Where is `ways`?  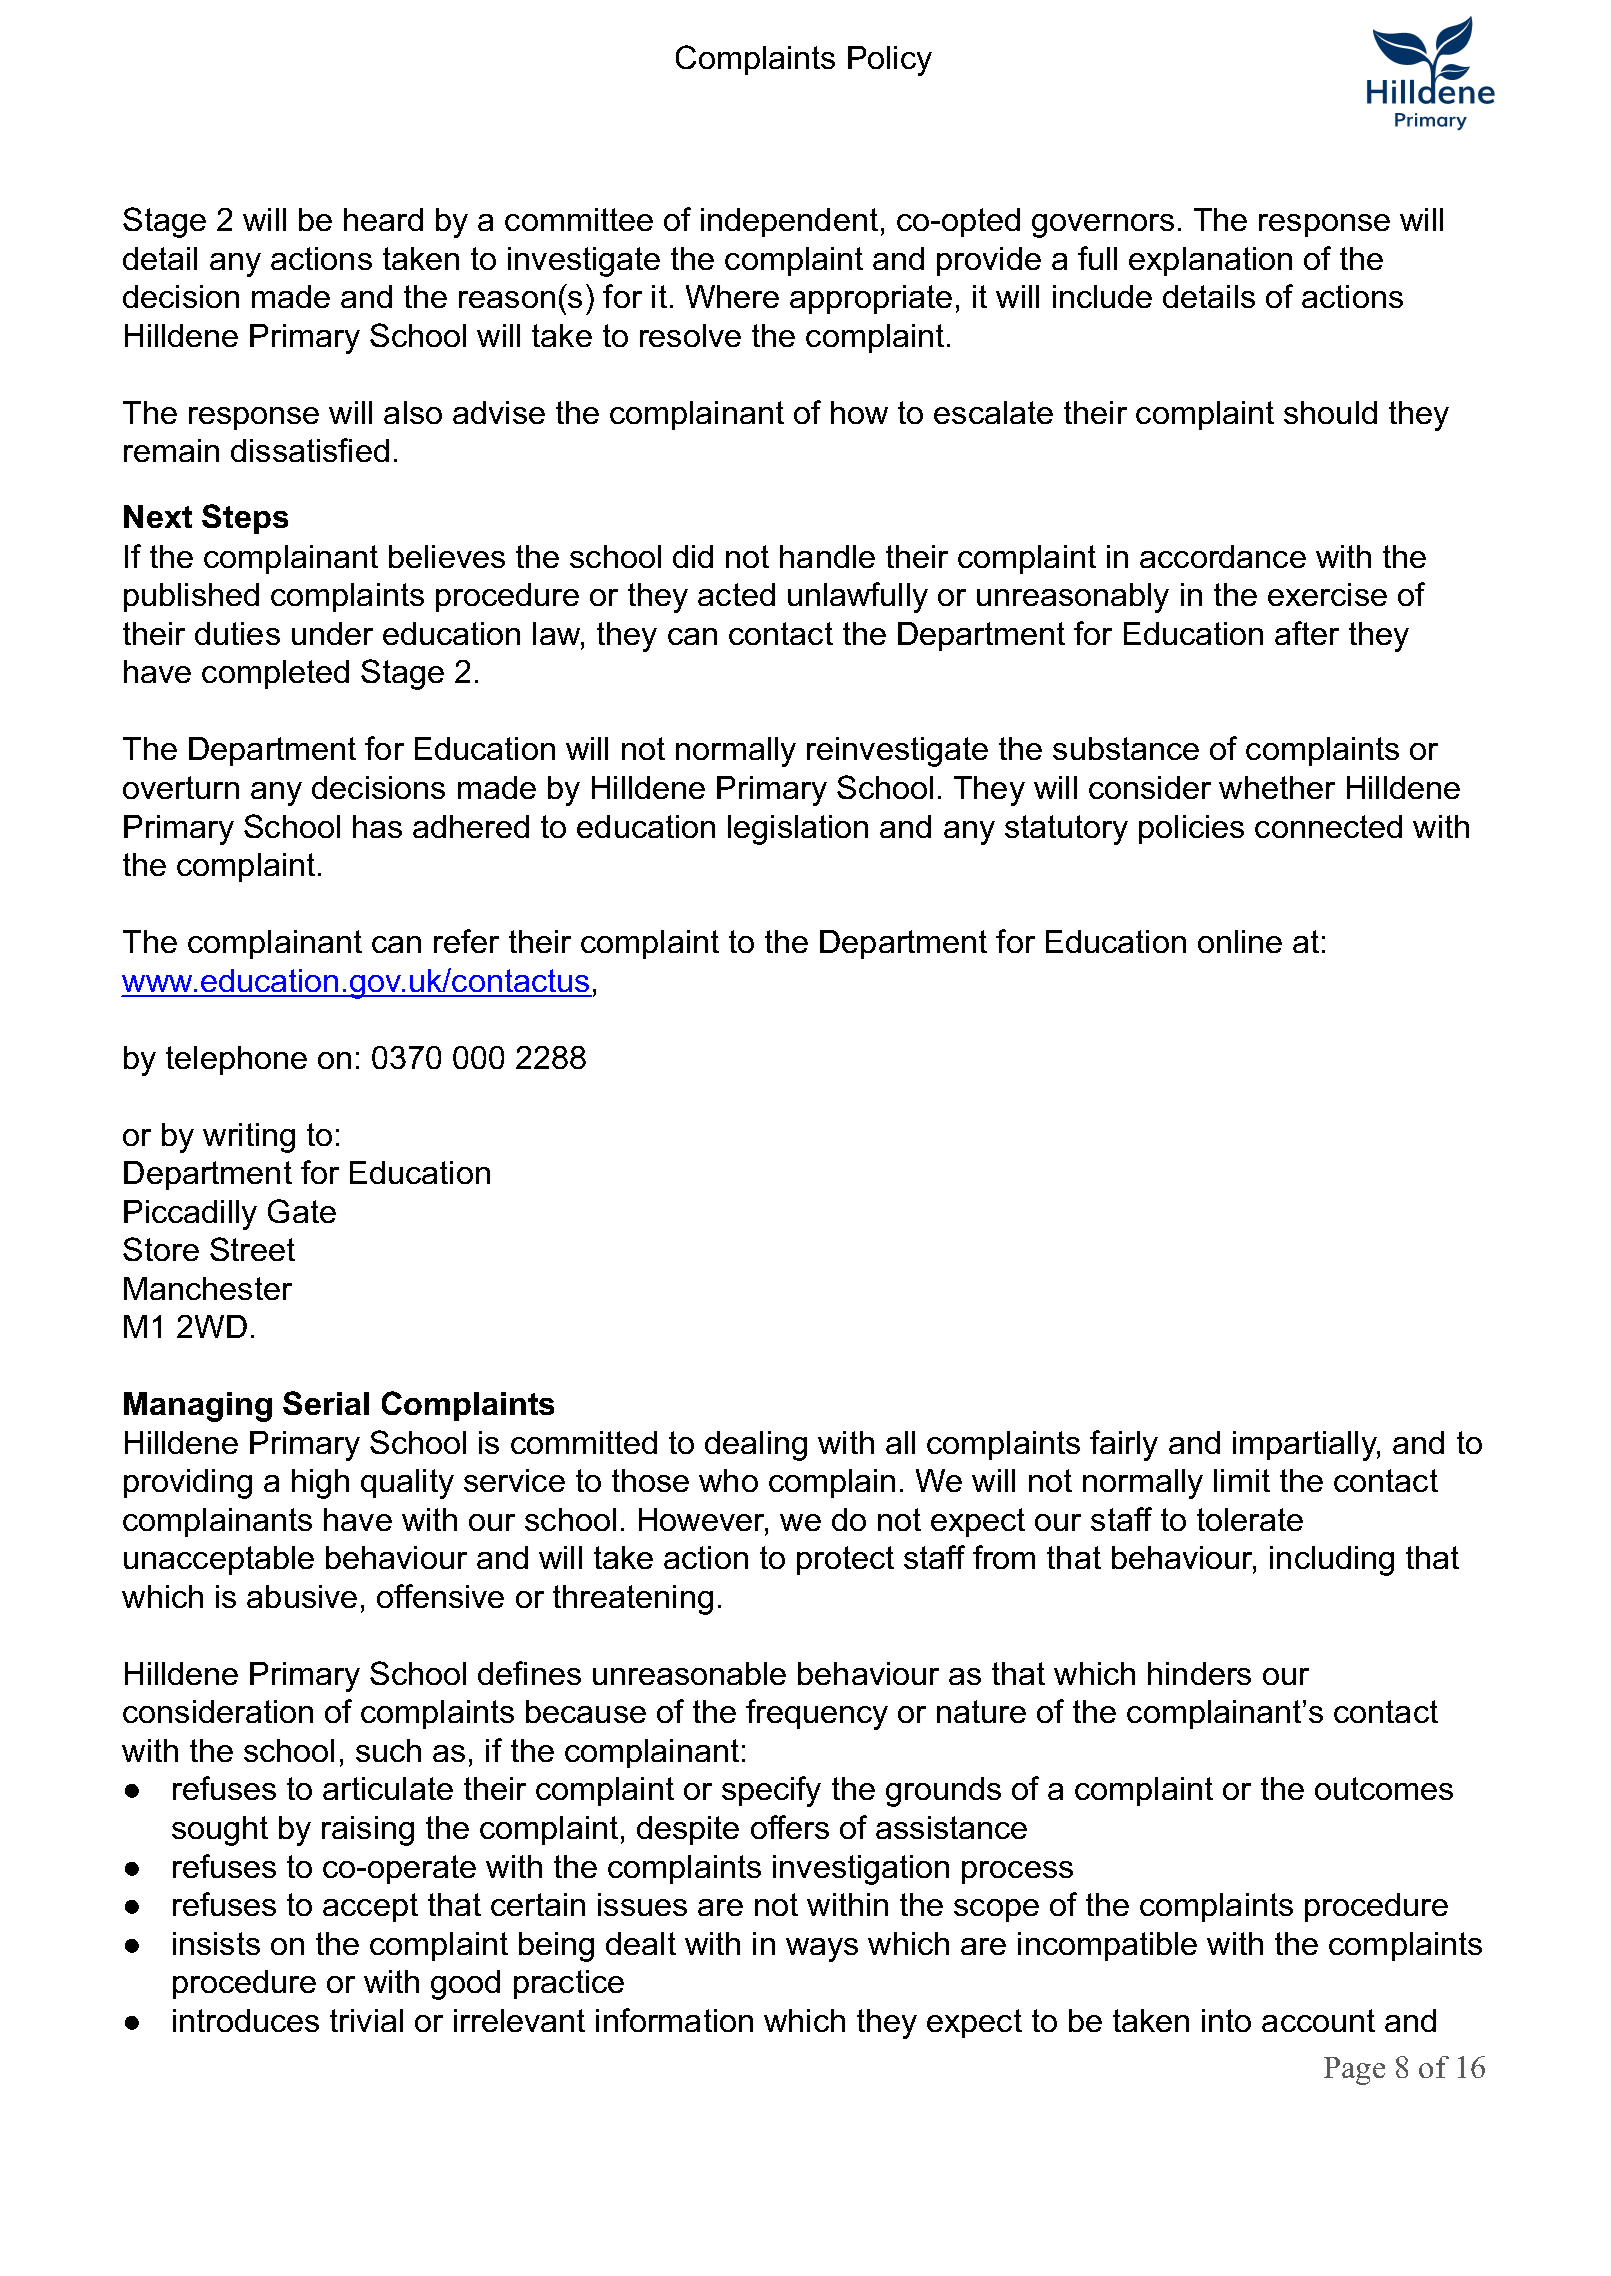
ways is located at coordinates (822, 1950).
